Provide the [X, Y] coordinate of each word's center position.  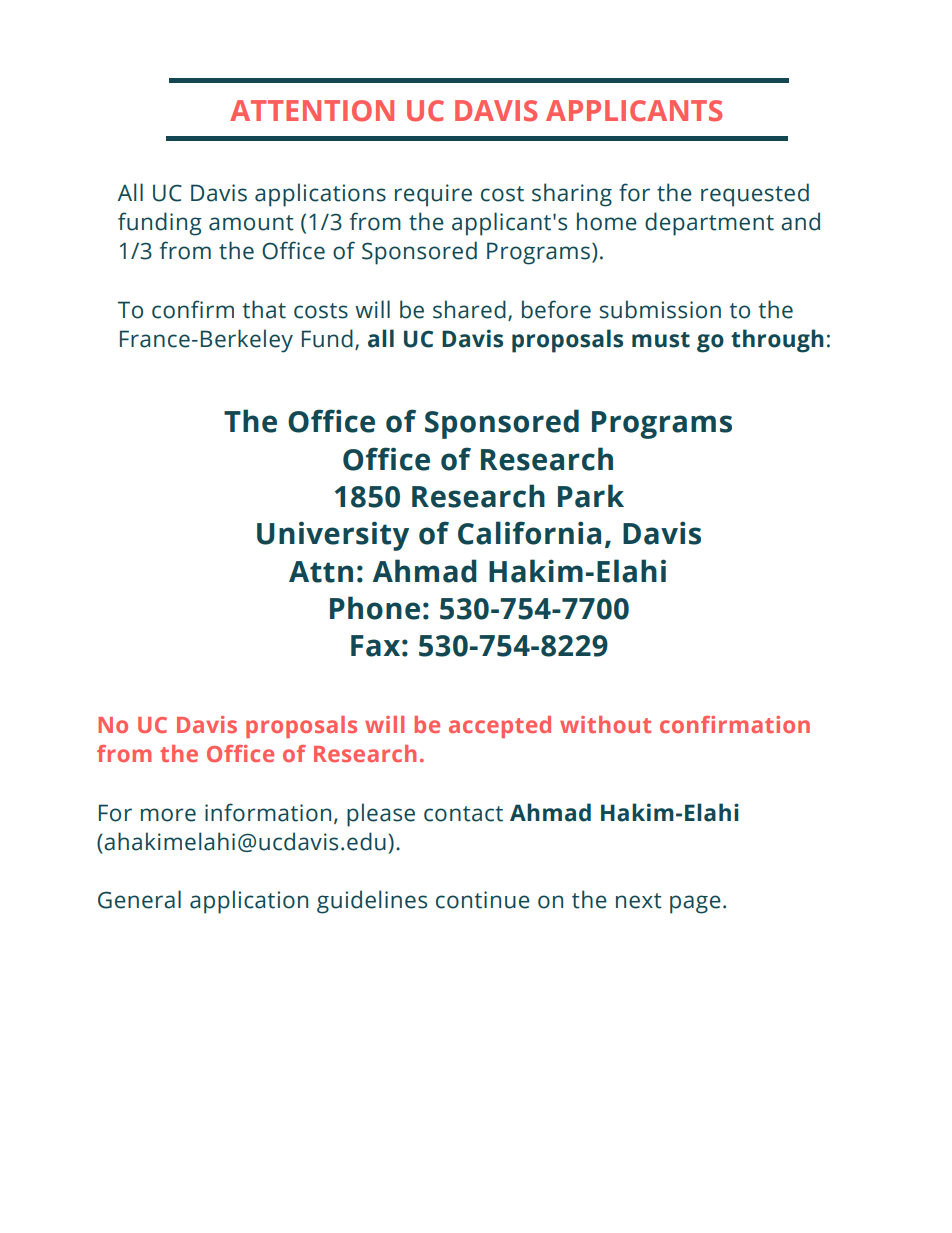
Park [591, 496]
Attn [321, 572]
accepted [500, 727]
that [264, 309]
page [695, 904]
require [433, 195]
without [605, 724]
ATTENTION [312, 111]
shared [469, 309]
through [777, 341]
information [268, 812]
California [529, 533]
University [333, 536]
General [139, 899]
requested [755, 195]
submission [660, 309]
